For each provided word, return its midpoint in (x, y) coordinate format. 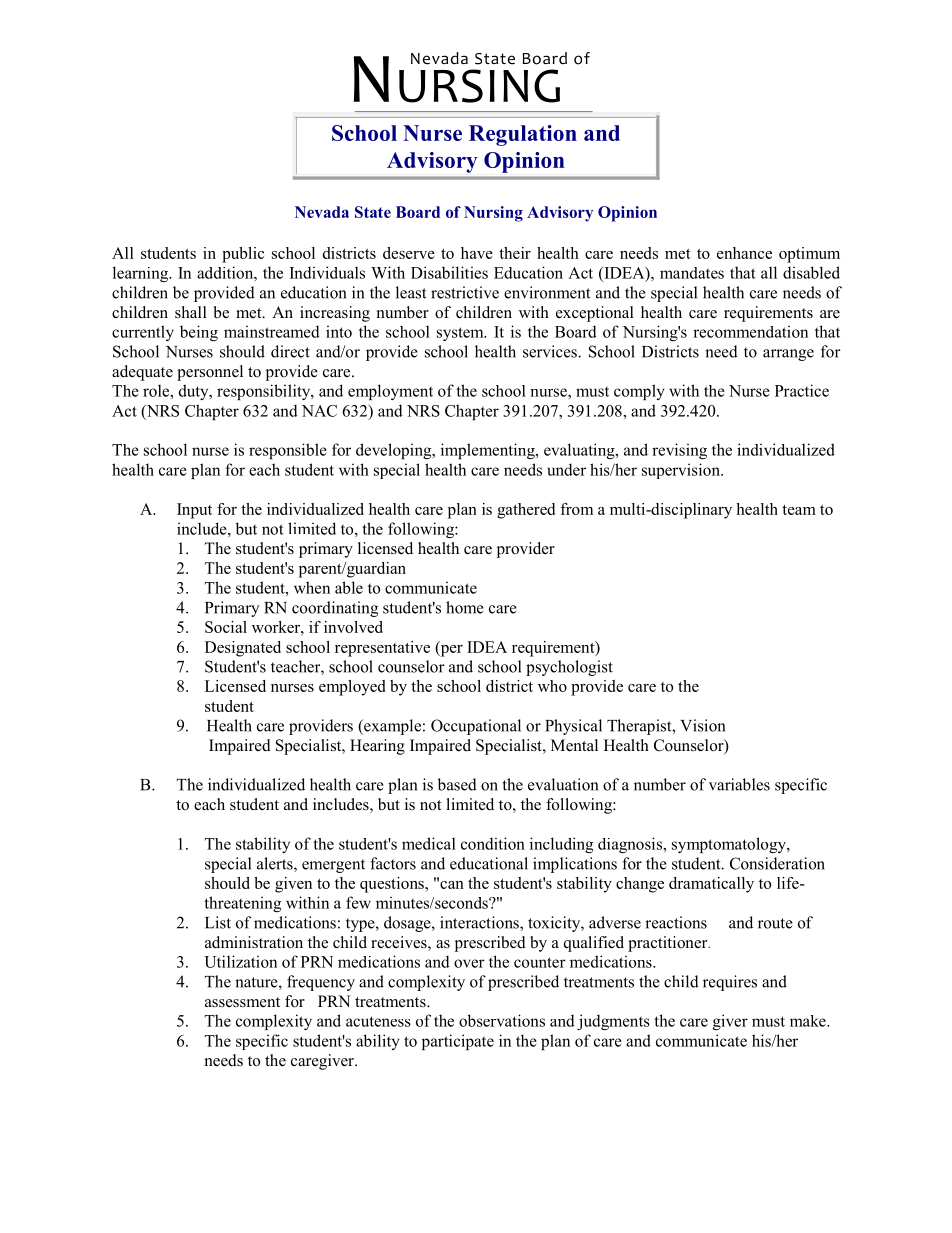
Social (226, 627)
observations (502, 1020)
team (799, 510)
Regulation (523, 135)
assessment (242, 1002)
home (465, 607)
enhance (744, 253)
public (243, 255)
